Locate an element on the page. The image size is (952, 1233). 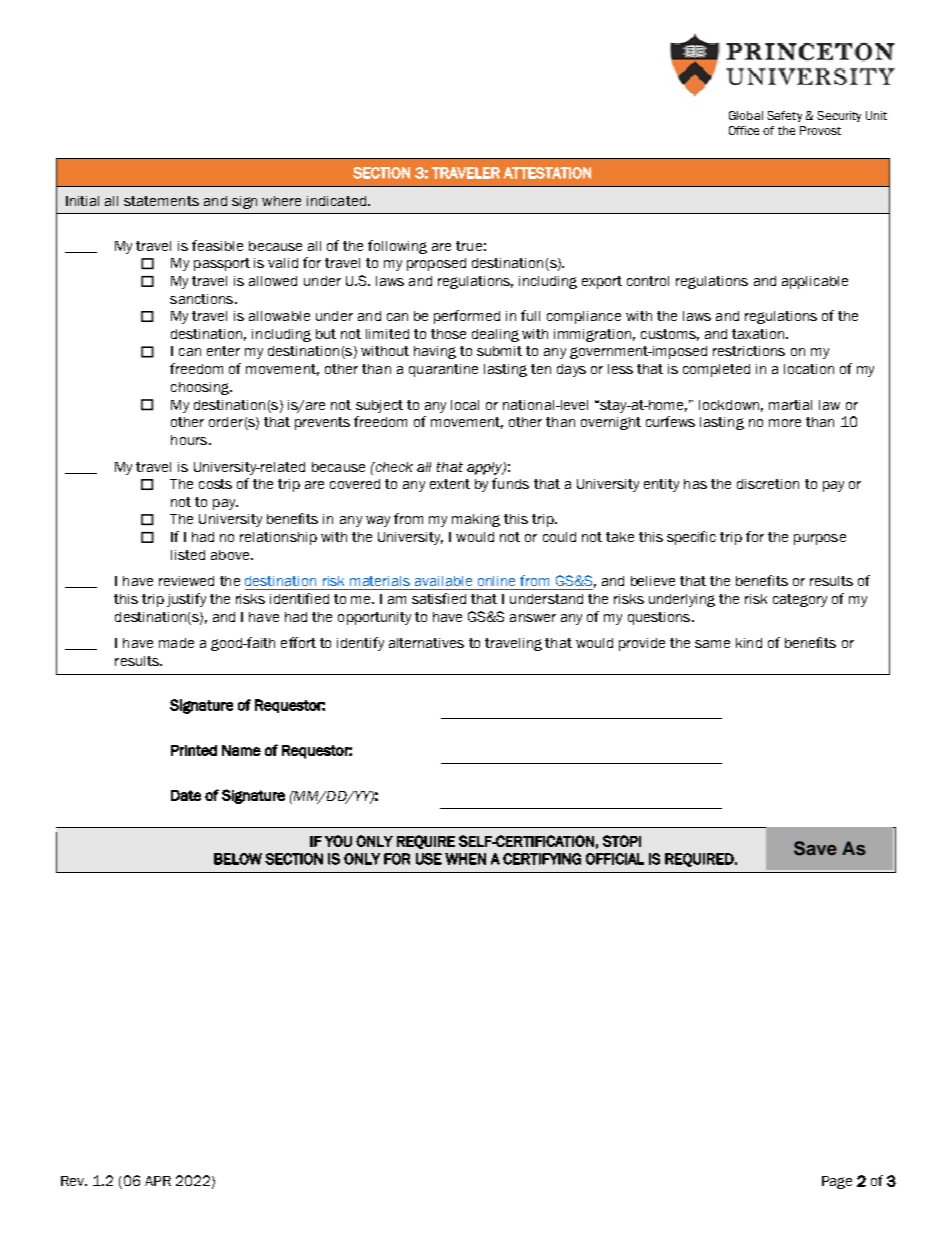
statements is located at coordinates (161, 201).
